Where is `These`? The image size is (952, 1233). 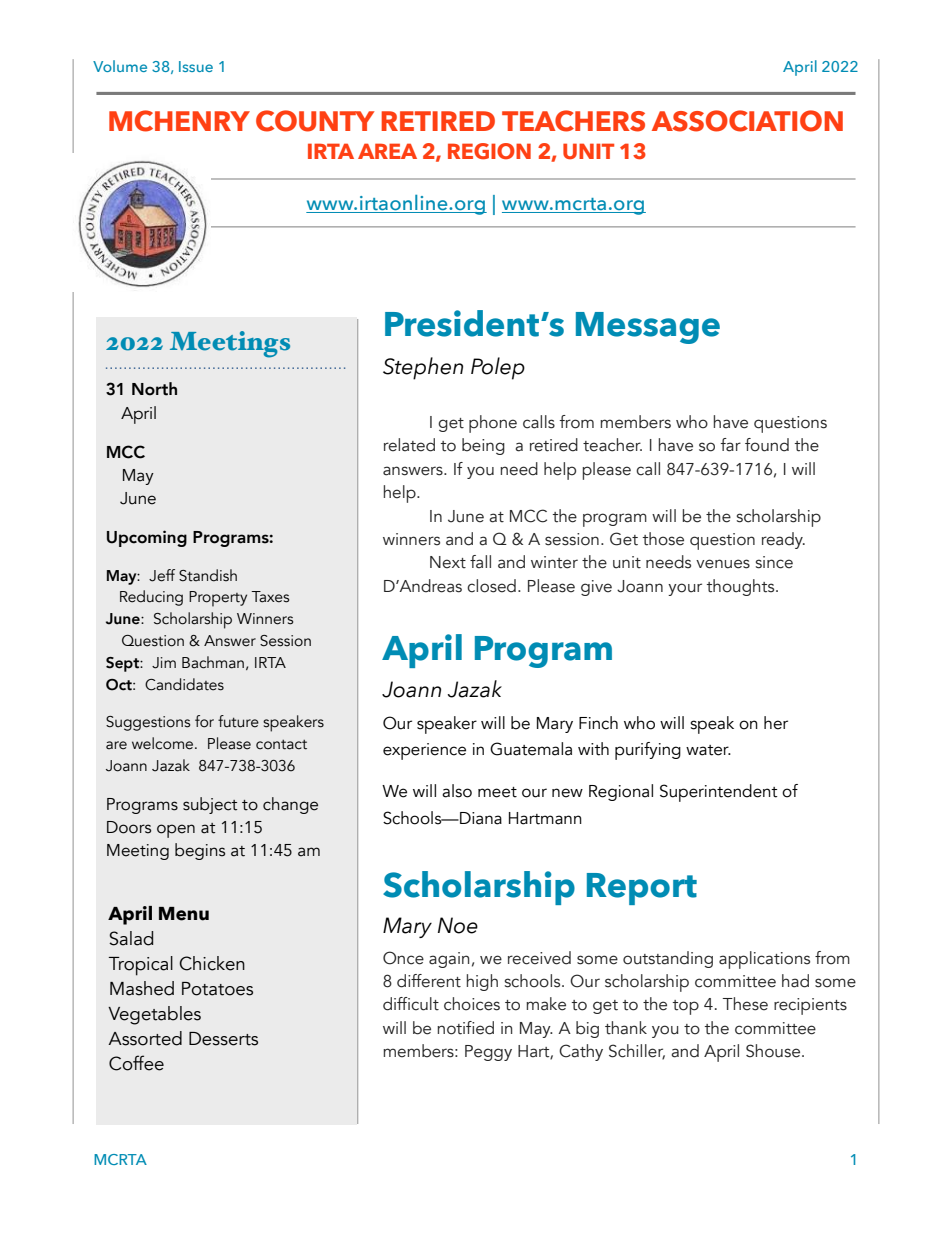
These is located at coordinates (745, 1004).
